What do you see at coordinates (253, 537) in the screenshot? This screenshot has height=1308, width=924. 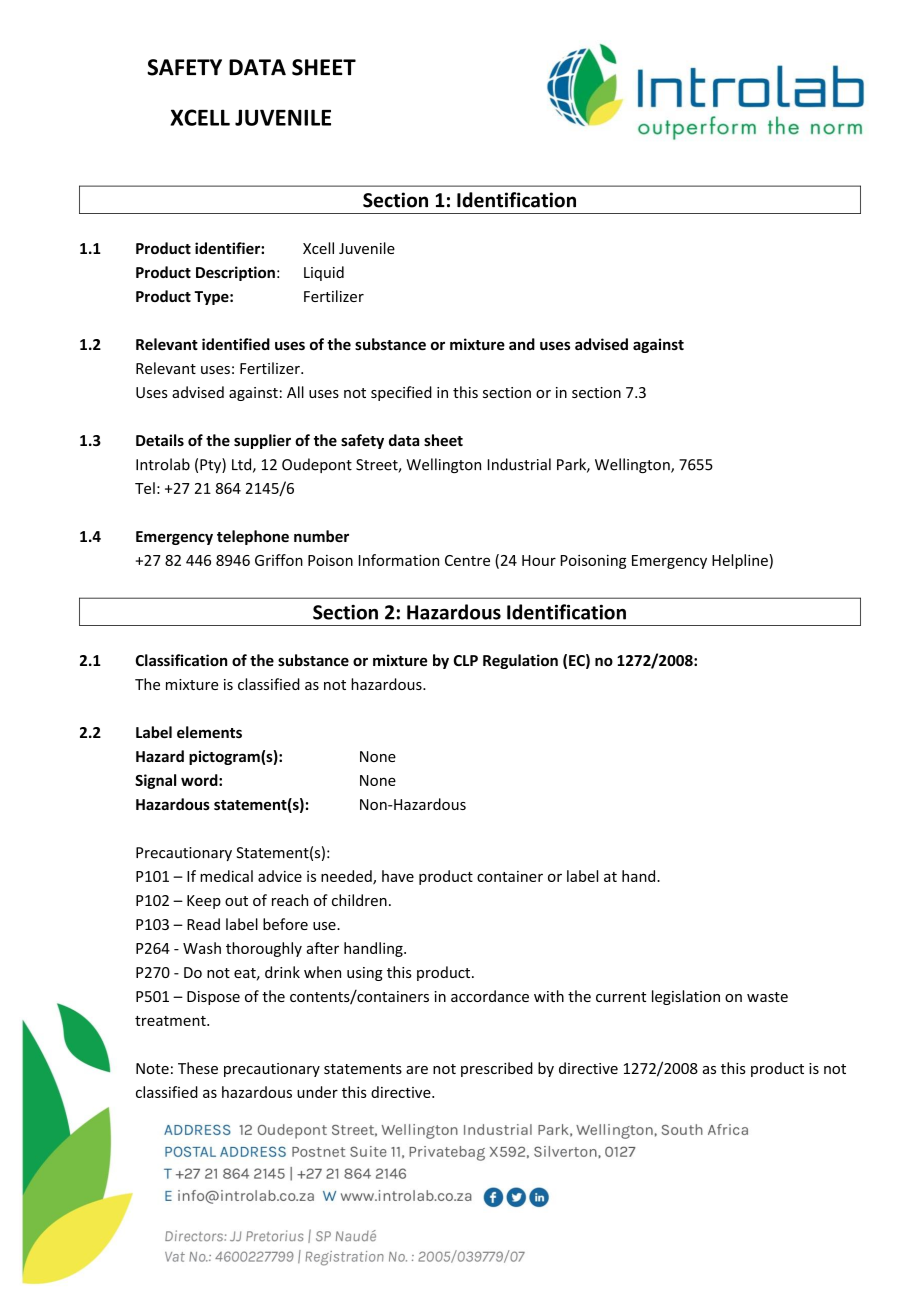 I see `telephone` at bounding box center [253, 537].
